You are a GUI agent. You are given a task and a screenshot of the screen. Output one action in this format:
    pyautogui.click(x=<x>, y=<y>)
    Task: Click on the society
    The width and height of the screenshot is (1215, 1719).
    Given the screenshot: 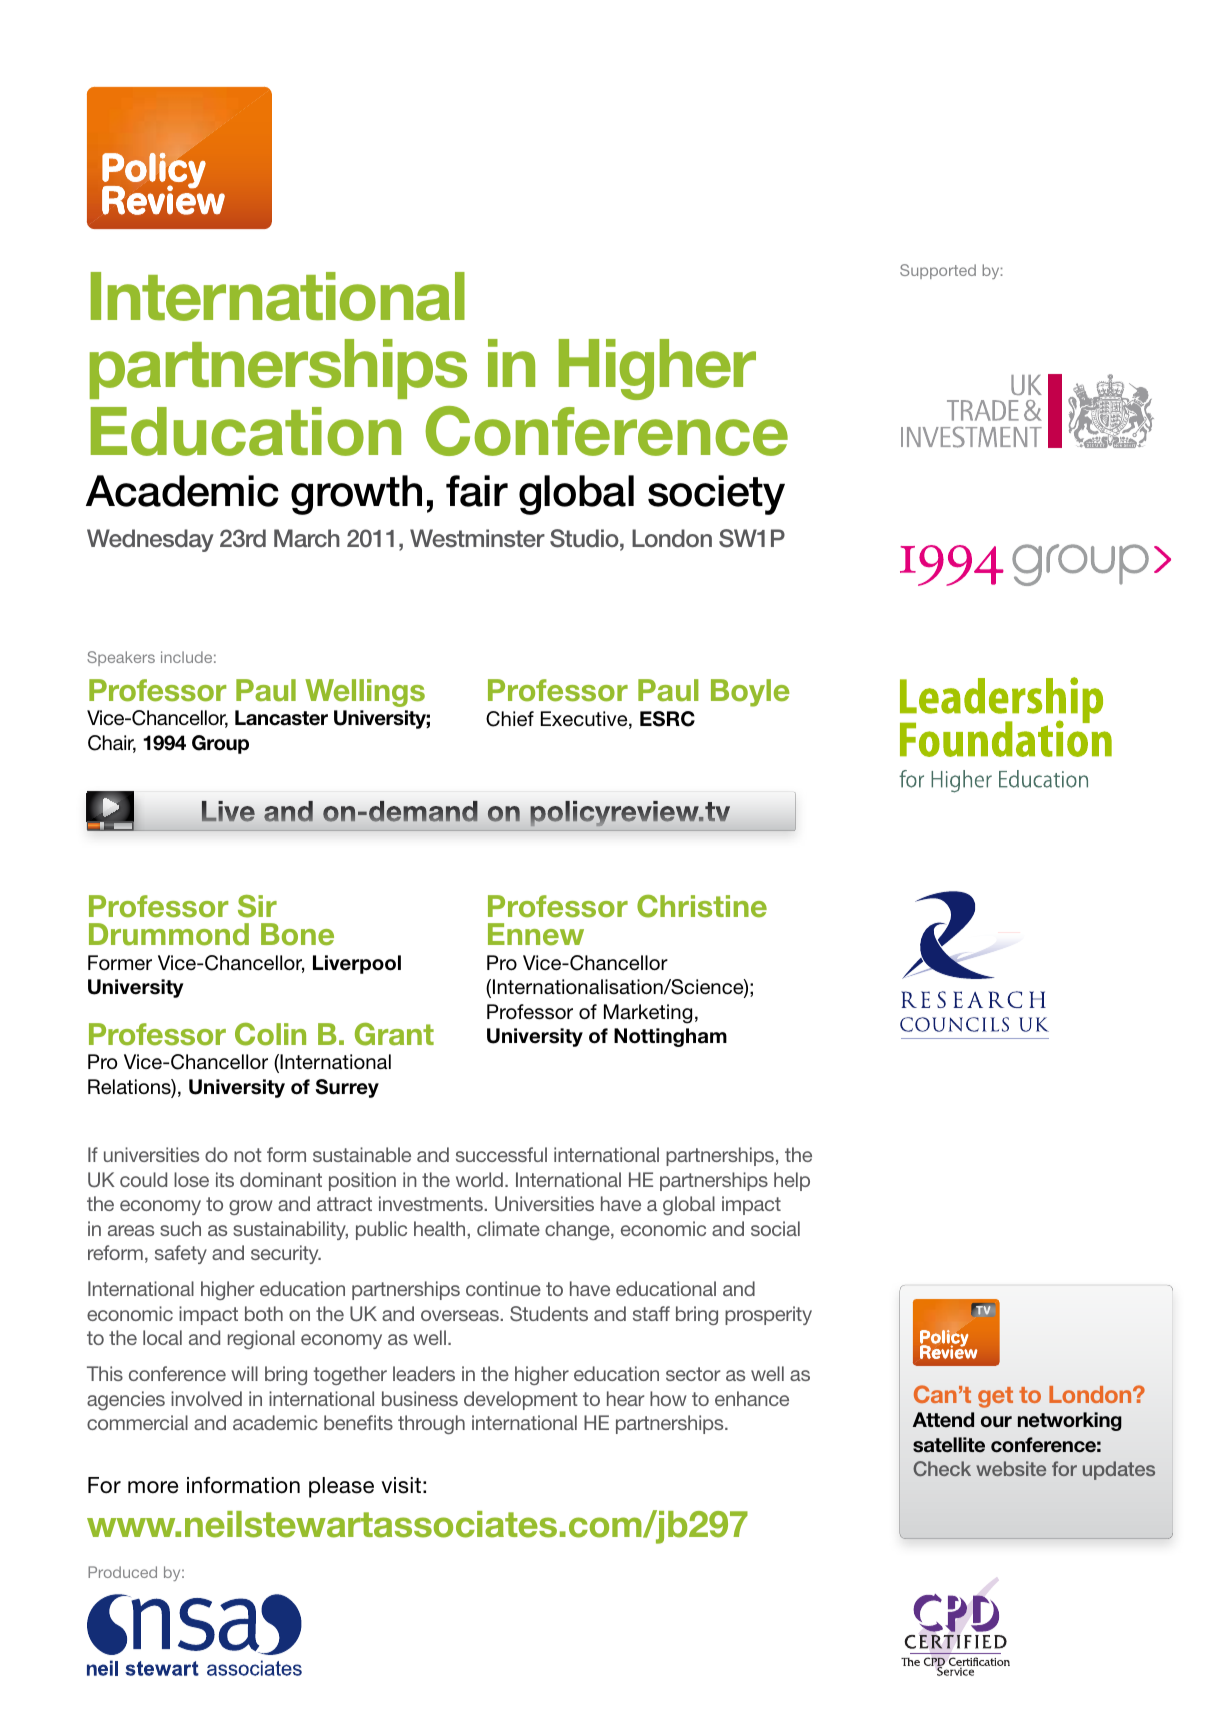 What is the action you would take?
    pyautogui.click(x=716, y=495)
